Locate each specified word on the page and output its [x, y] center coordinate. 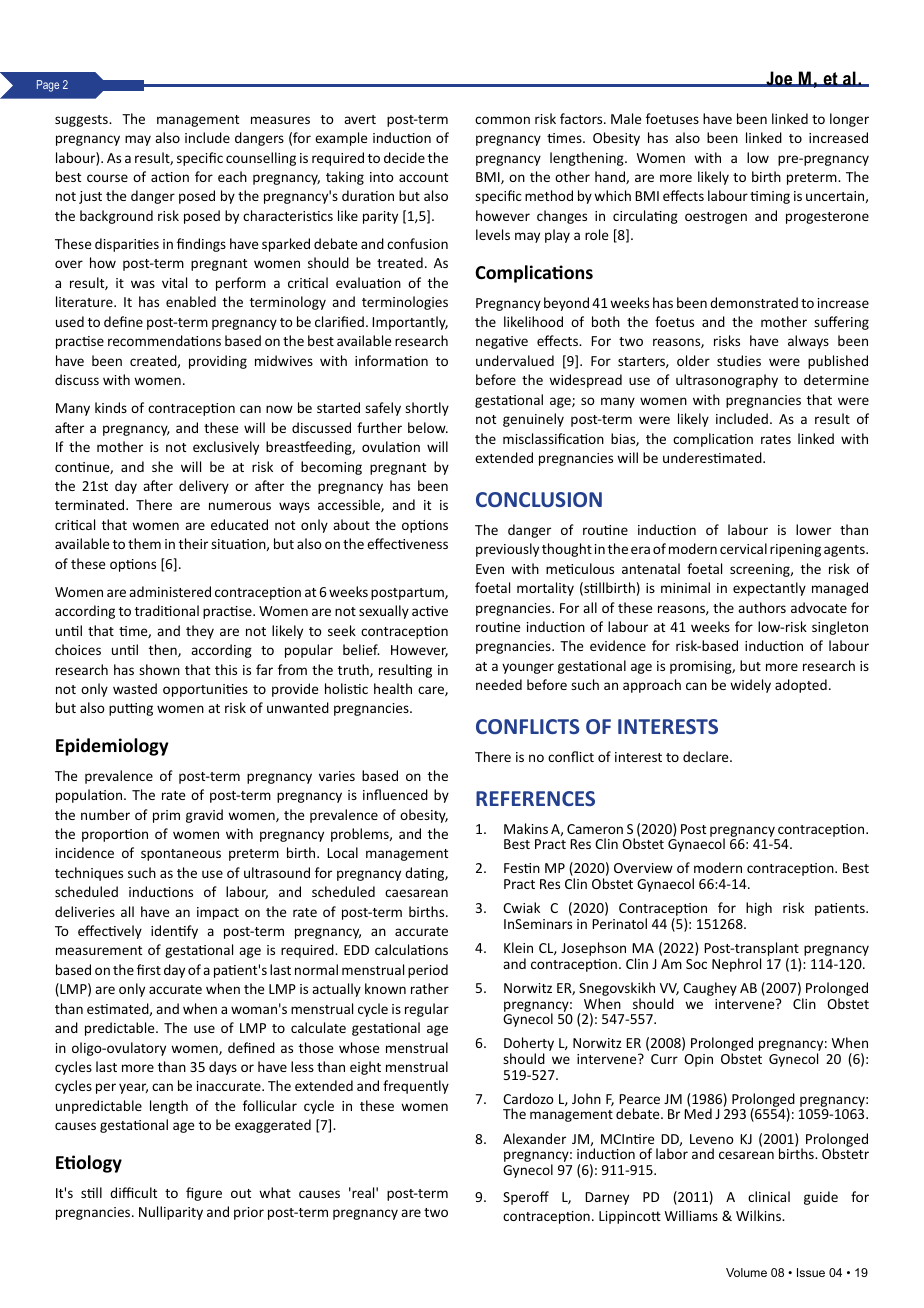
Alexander [534, 1138]
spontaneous [181, 855]
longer [849, 120]
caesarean [416, 893]
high [759, 909]
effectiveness [407, 543]
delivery [204, 487]
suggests [82, 121]
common [502, 120]
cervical [743, 548]
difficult [133, 1192]
